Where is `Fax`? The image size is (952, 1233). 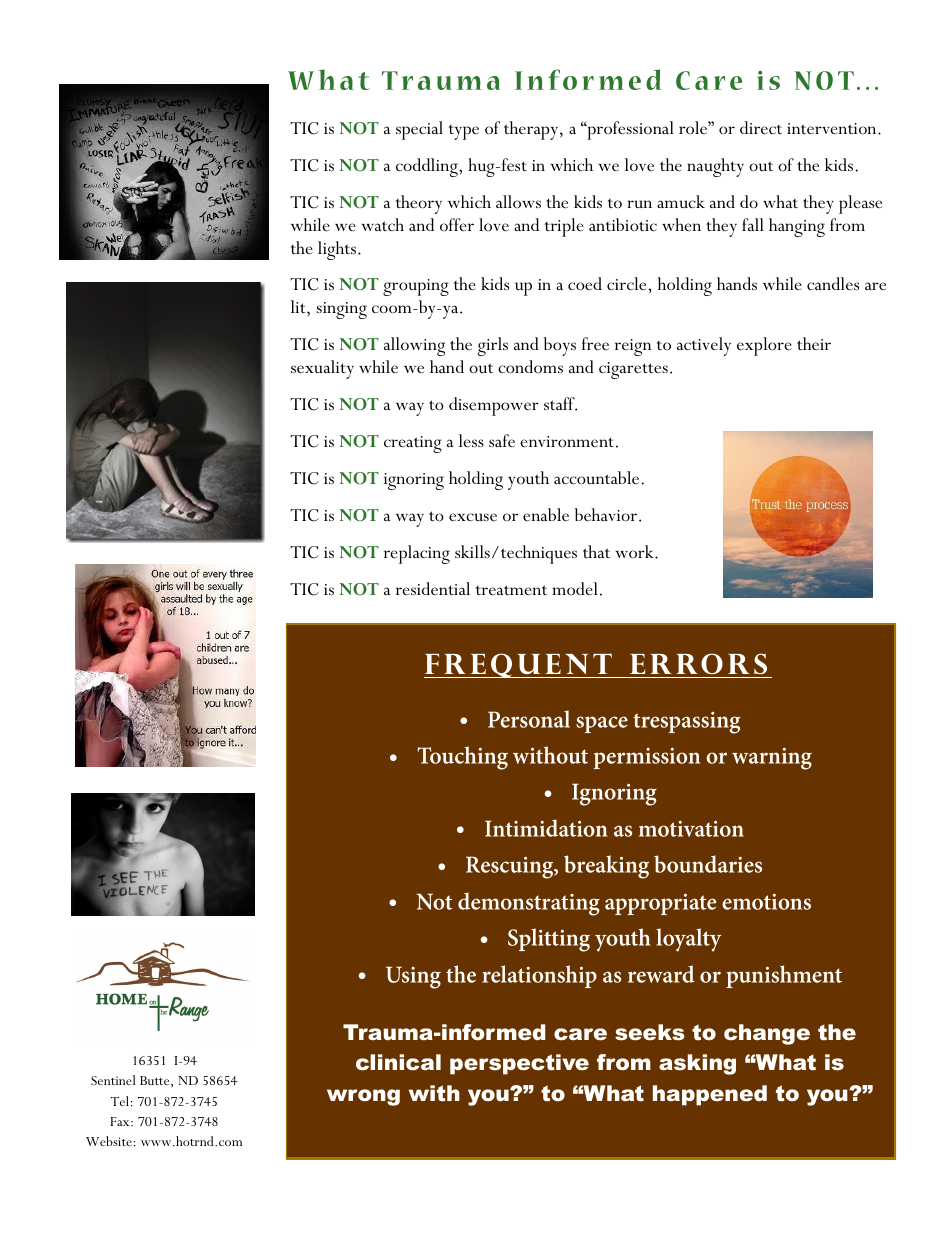
Fax is located at coordinates (121, 1121).
